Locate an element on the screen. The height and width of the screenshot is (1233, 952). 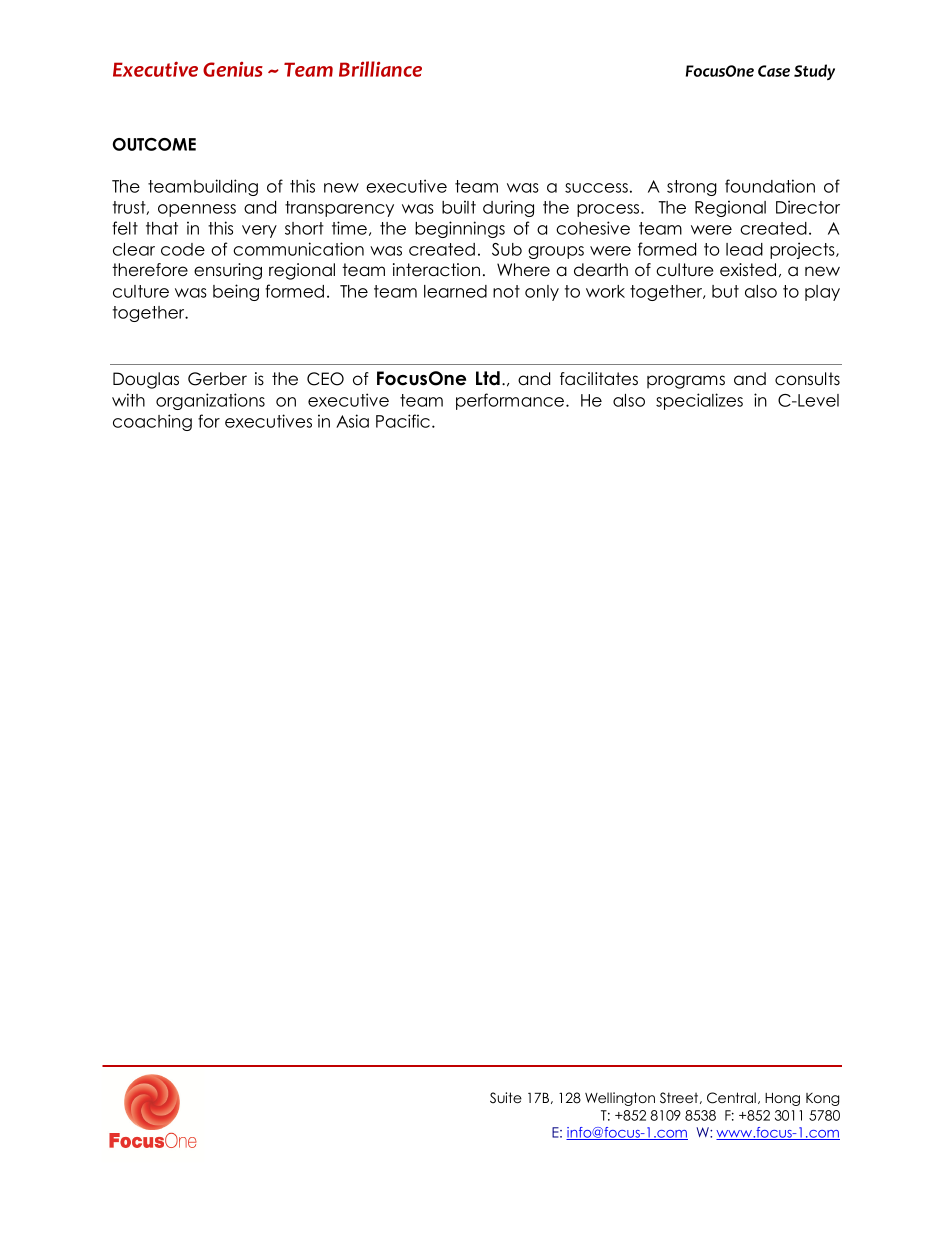
coaching is located at coordinates (152, 422).
